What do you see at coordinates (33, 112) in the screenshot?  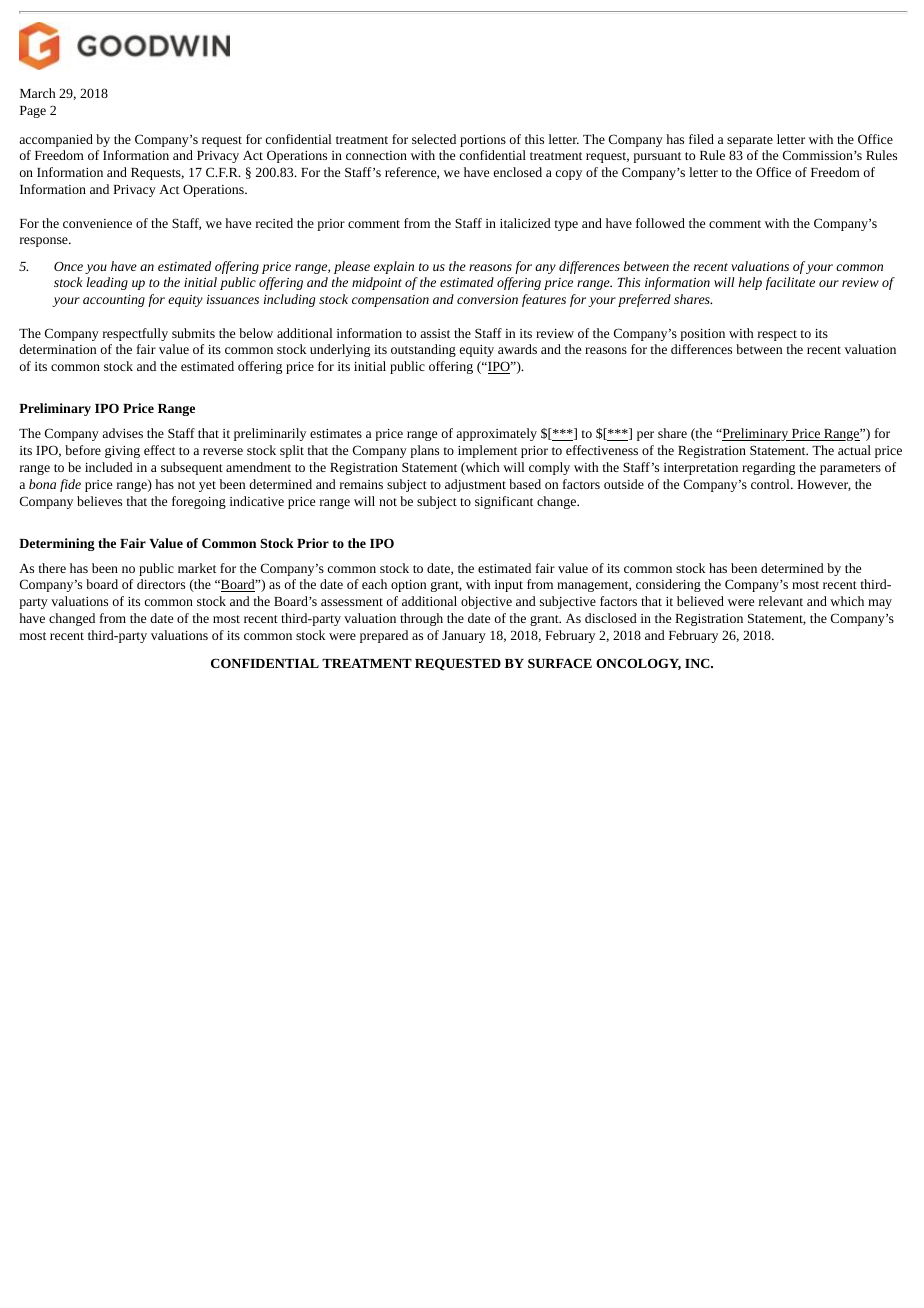 I see `Page` at bounding box center [33, 112].
